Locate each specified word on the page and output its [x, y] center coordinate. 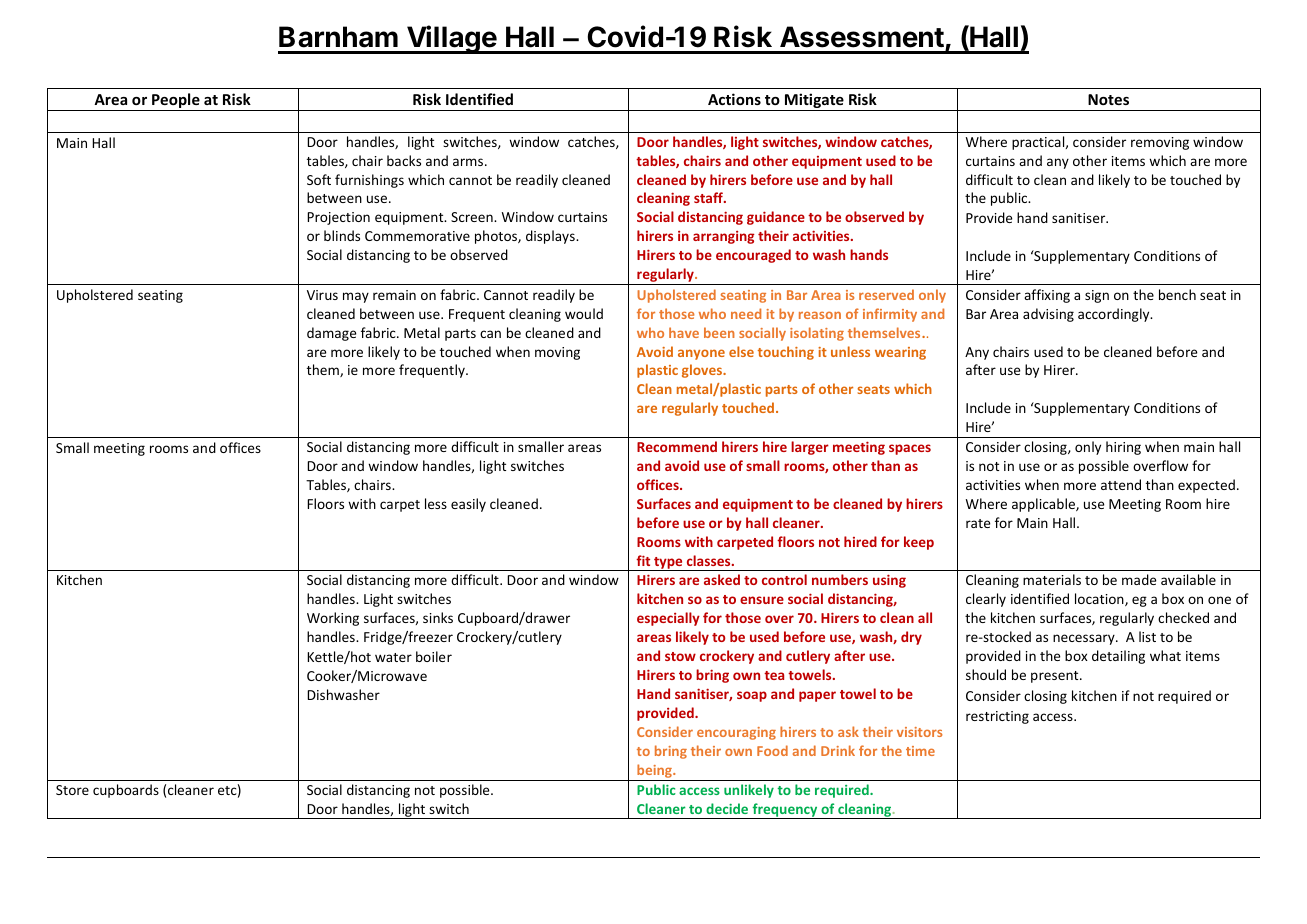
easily [468, 505]
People [176, 102]
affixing [1047, 296]
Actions [734, 99]
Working [333, 619]
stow [680, 656]
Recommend [677, 446]
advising [1048, 315]
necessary [1085, 639]
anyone [701, 354]
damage [331, 334]
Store [72, 790]
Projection [338, 218]
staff [709, 197]
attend [1121, 484]
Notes [1108, 99]
